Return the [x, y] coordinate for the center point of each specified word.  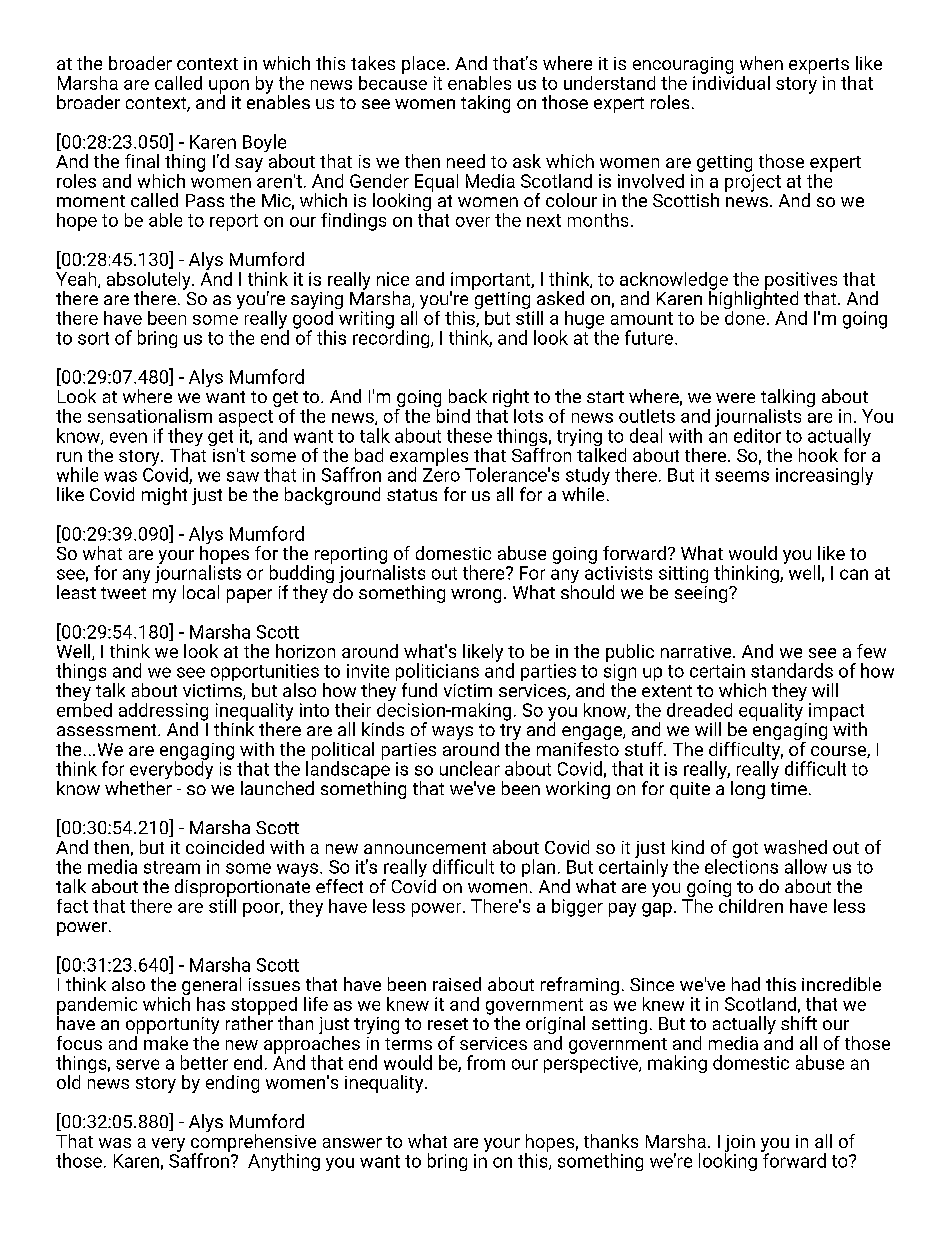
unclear [470, 768]
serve [137, 1064]
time [789, 788]
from [486, 1062]
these [469, 435]
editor [757, 435]
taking [485, 104]
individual [731, 81]
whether [138, 788]
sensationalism [150, 416]
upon [229, 88]
